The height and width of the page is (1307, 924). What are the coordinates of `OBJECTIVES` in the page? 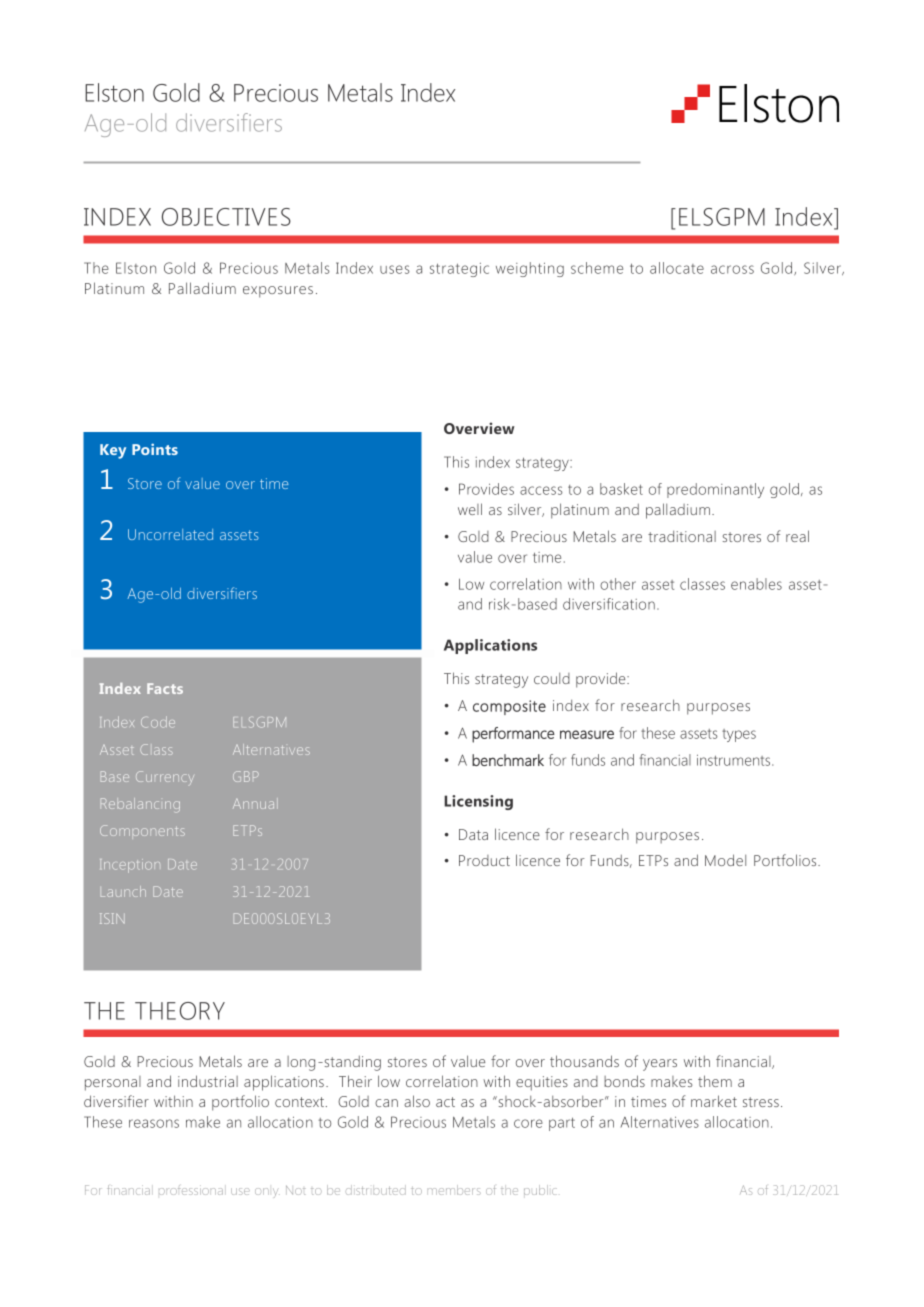 It's located at (226, 217).
